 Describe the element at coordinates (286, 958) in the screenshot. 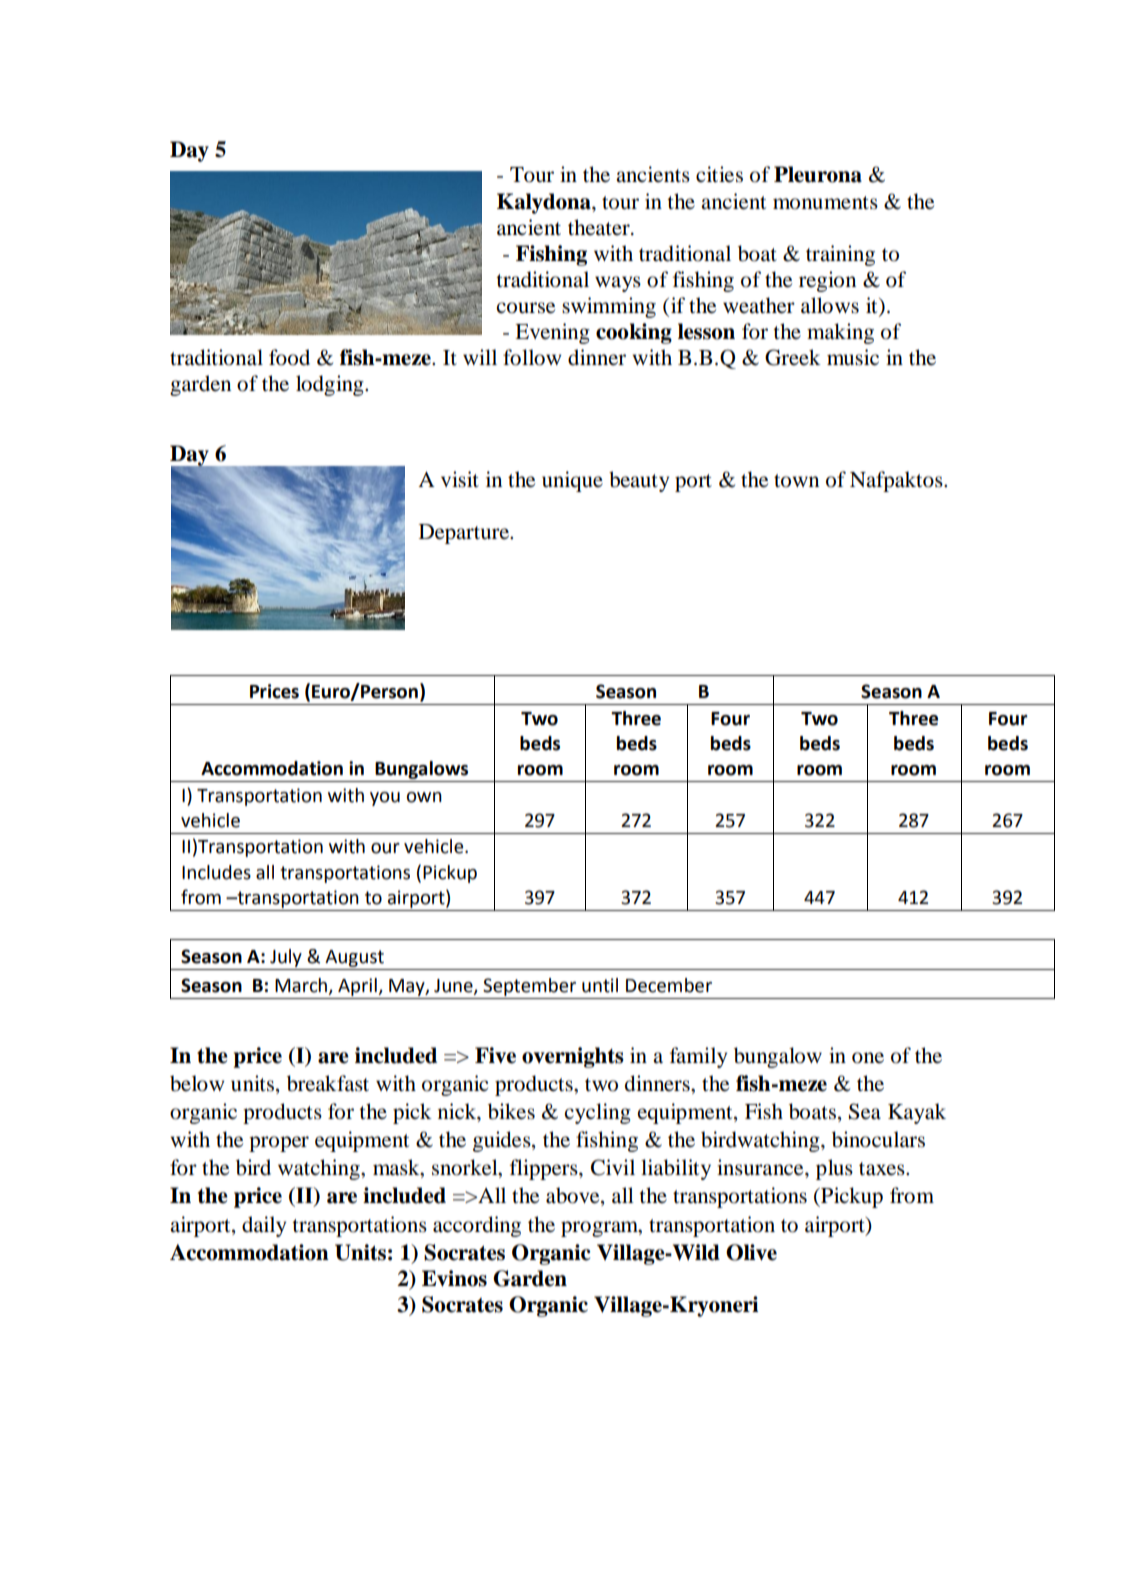

I see `July` at that location.
